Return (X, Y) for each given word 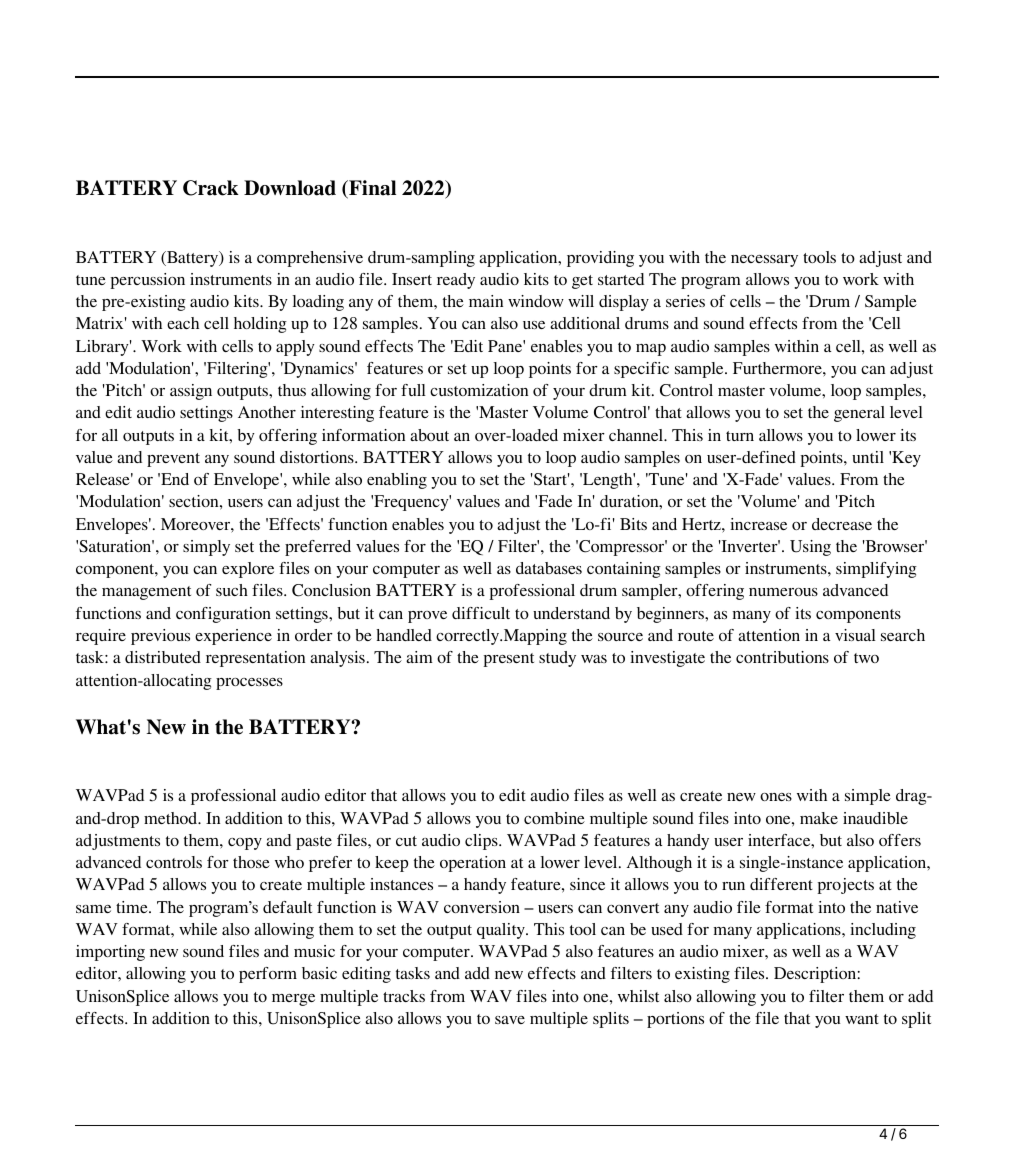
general (859, 414)
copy (245, 844)
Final (371, 189)
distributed (163, 657)
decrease (842, 524)
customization (479, 390)
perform (268, 975)
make (819, 818)
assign (191, 392)
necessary (764, 261)
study (557, 659)
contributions (782, 657)
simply (206, 548)
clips (482, 842)
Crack (211, 188)
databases (549, 568)
